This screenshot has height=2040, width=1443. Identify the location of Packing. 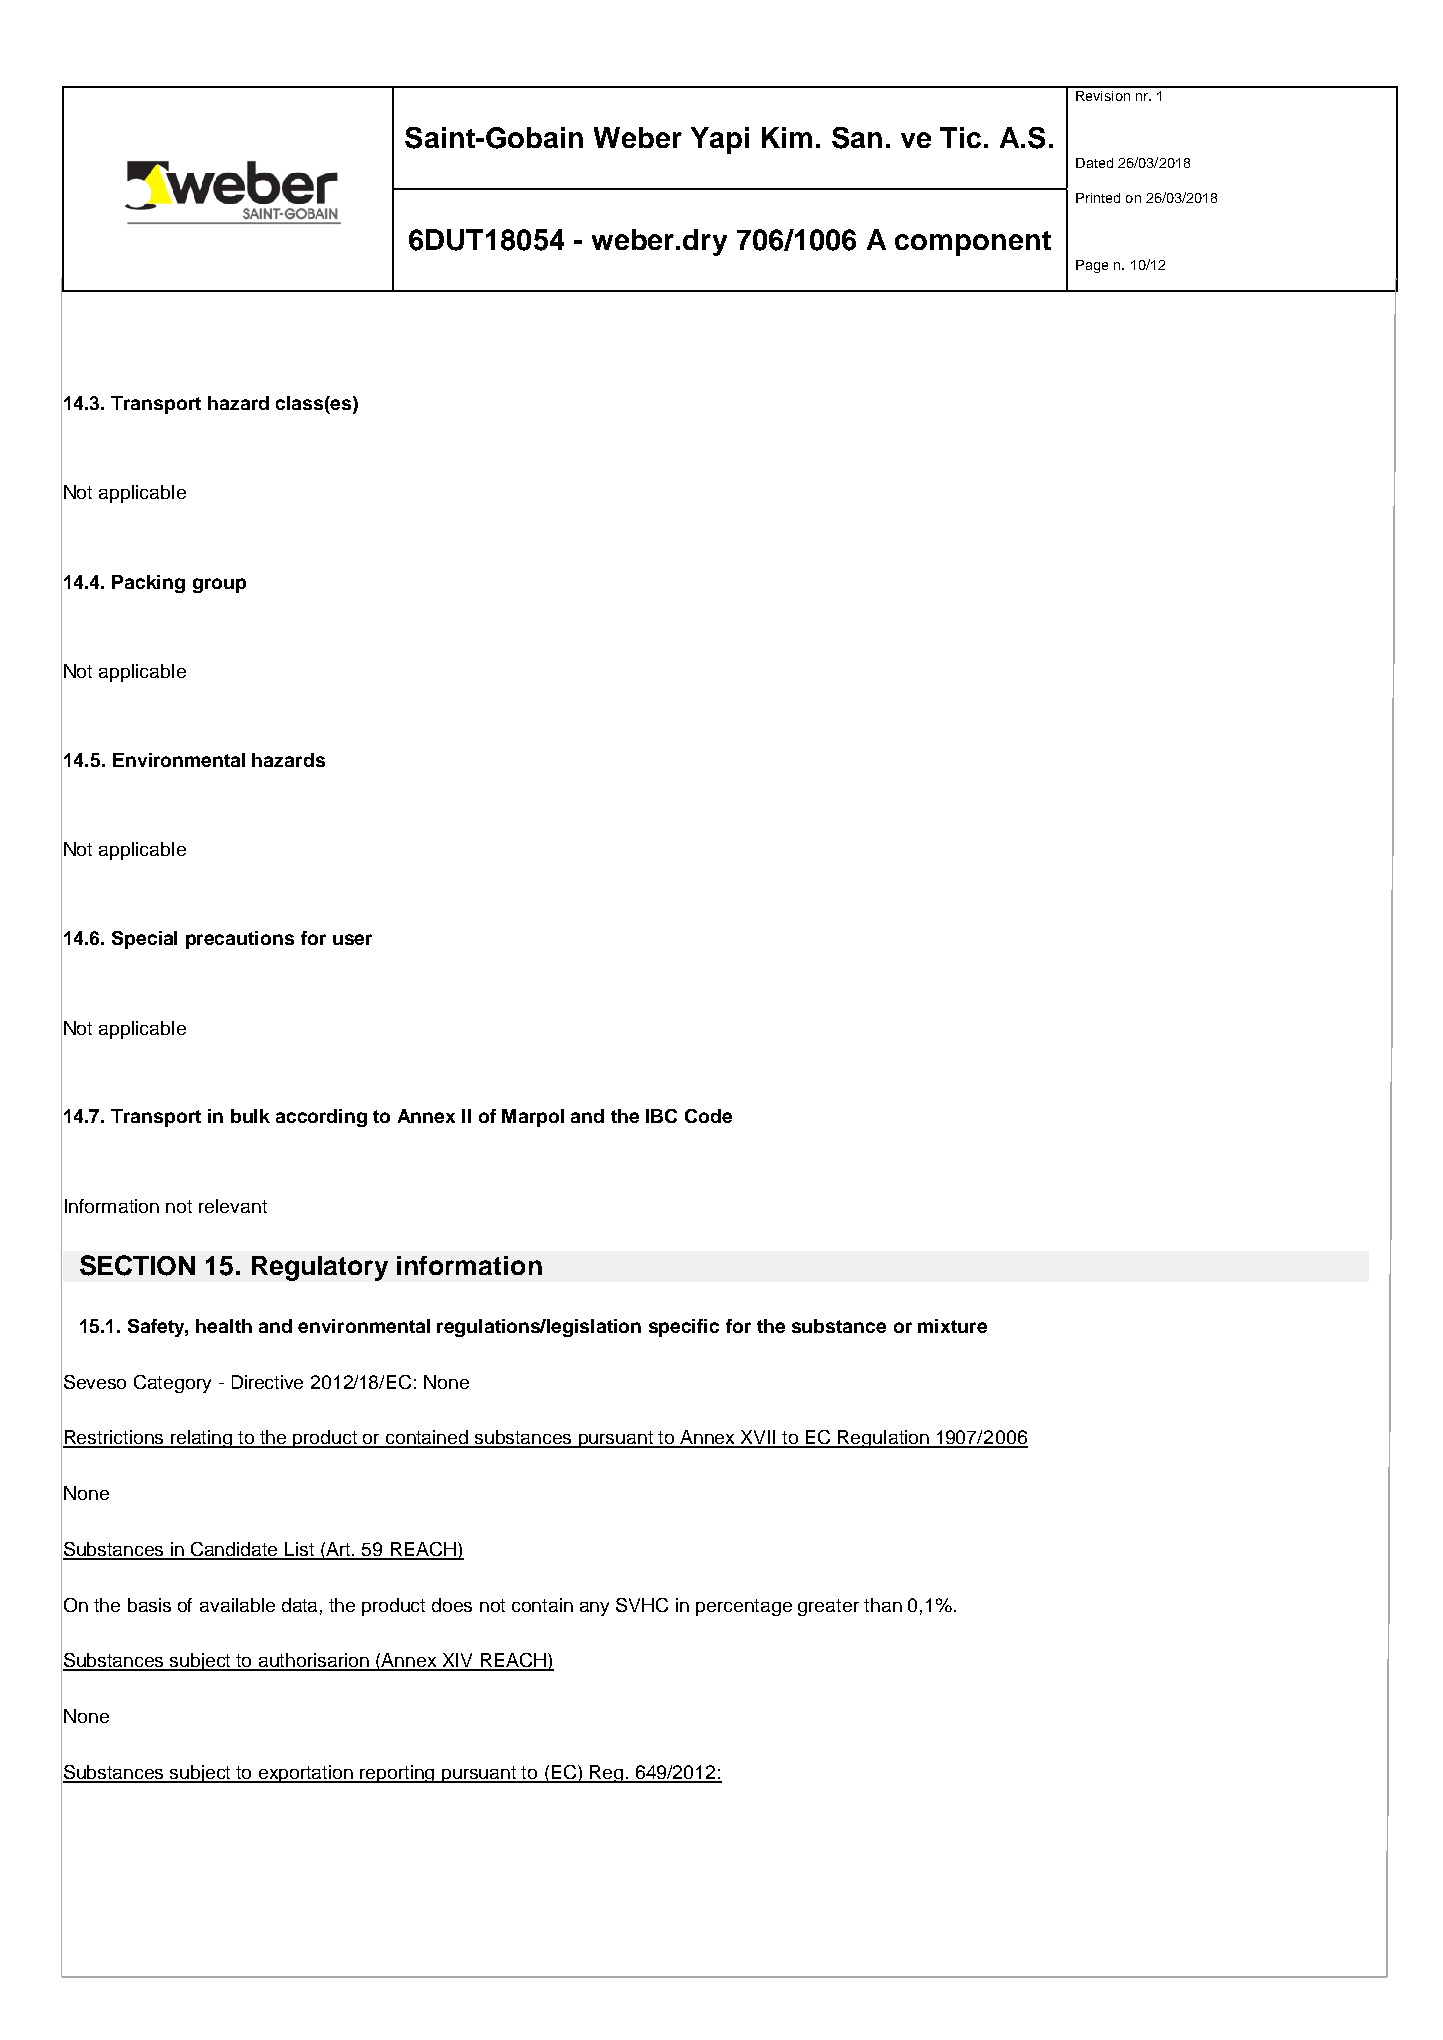
(148, 584).
